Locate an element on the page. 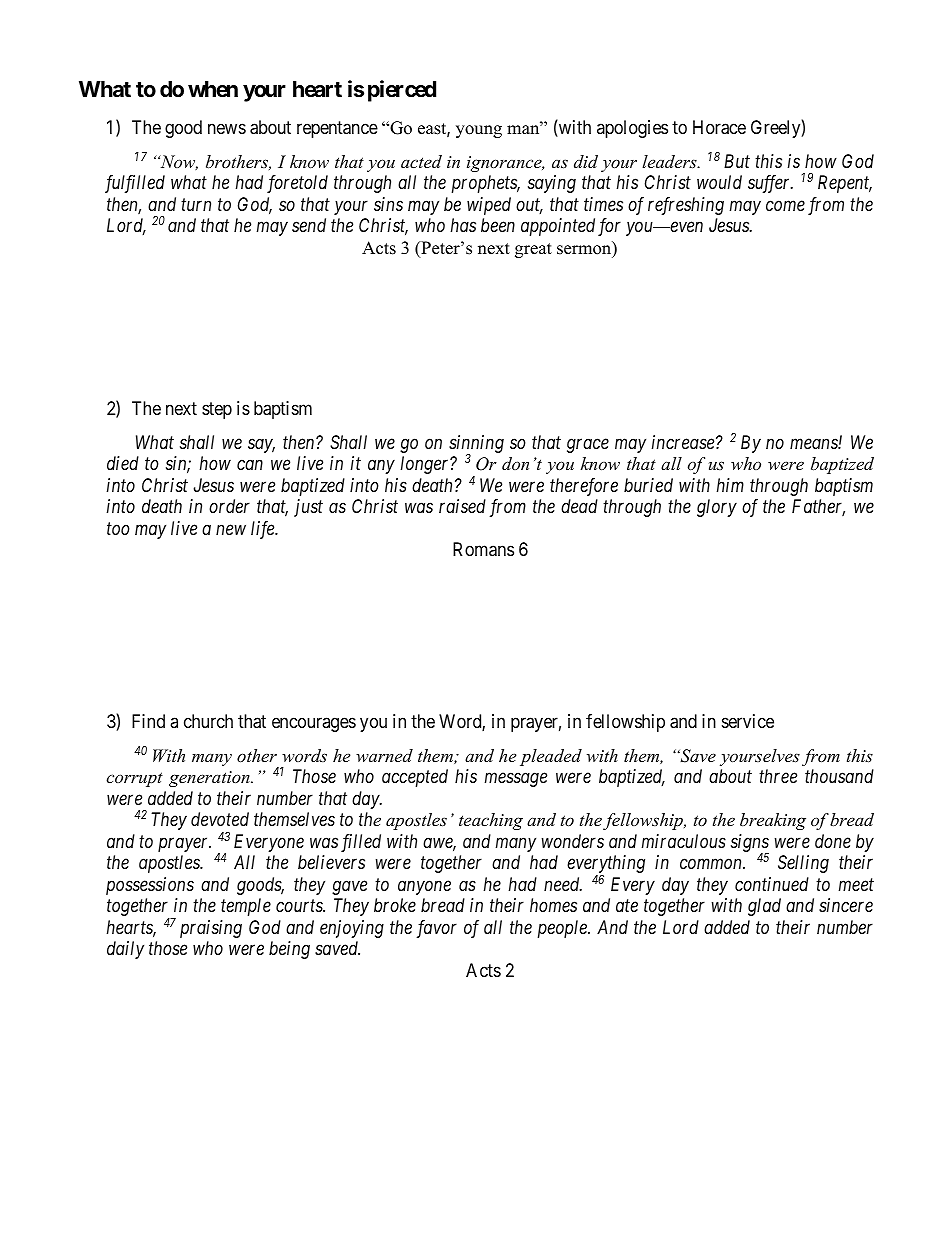 This image has width=952, height=1233. young is located at coordinates (479, 131).
